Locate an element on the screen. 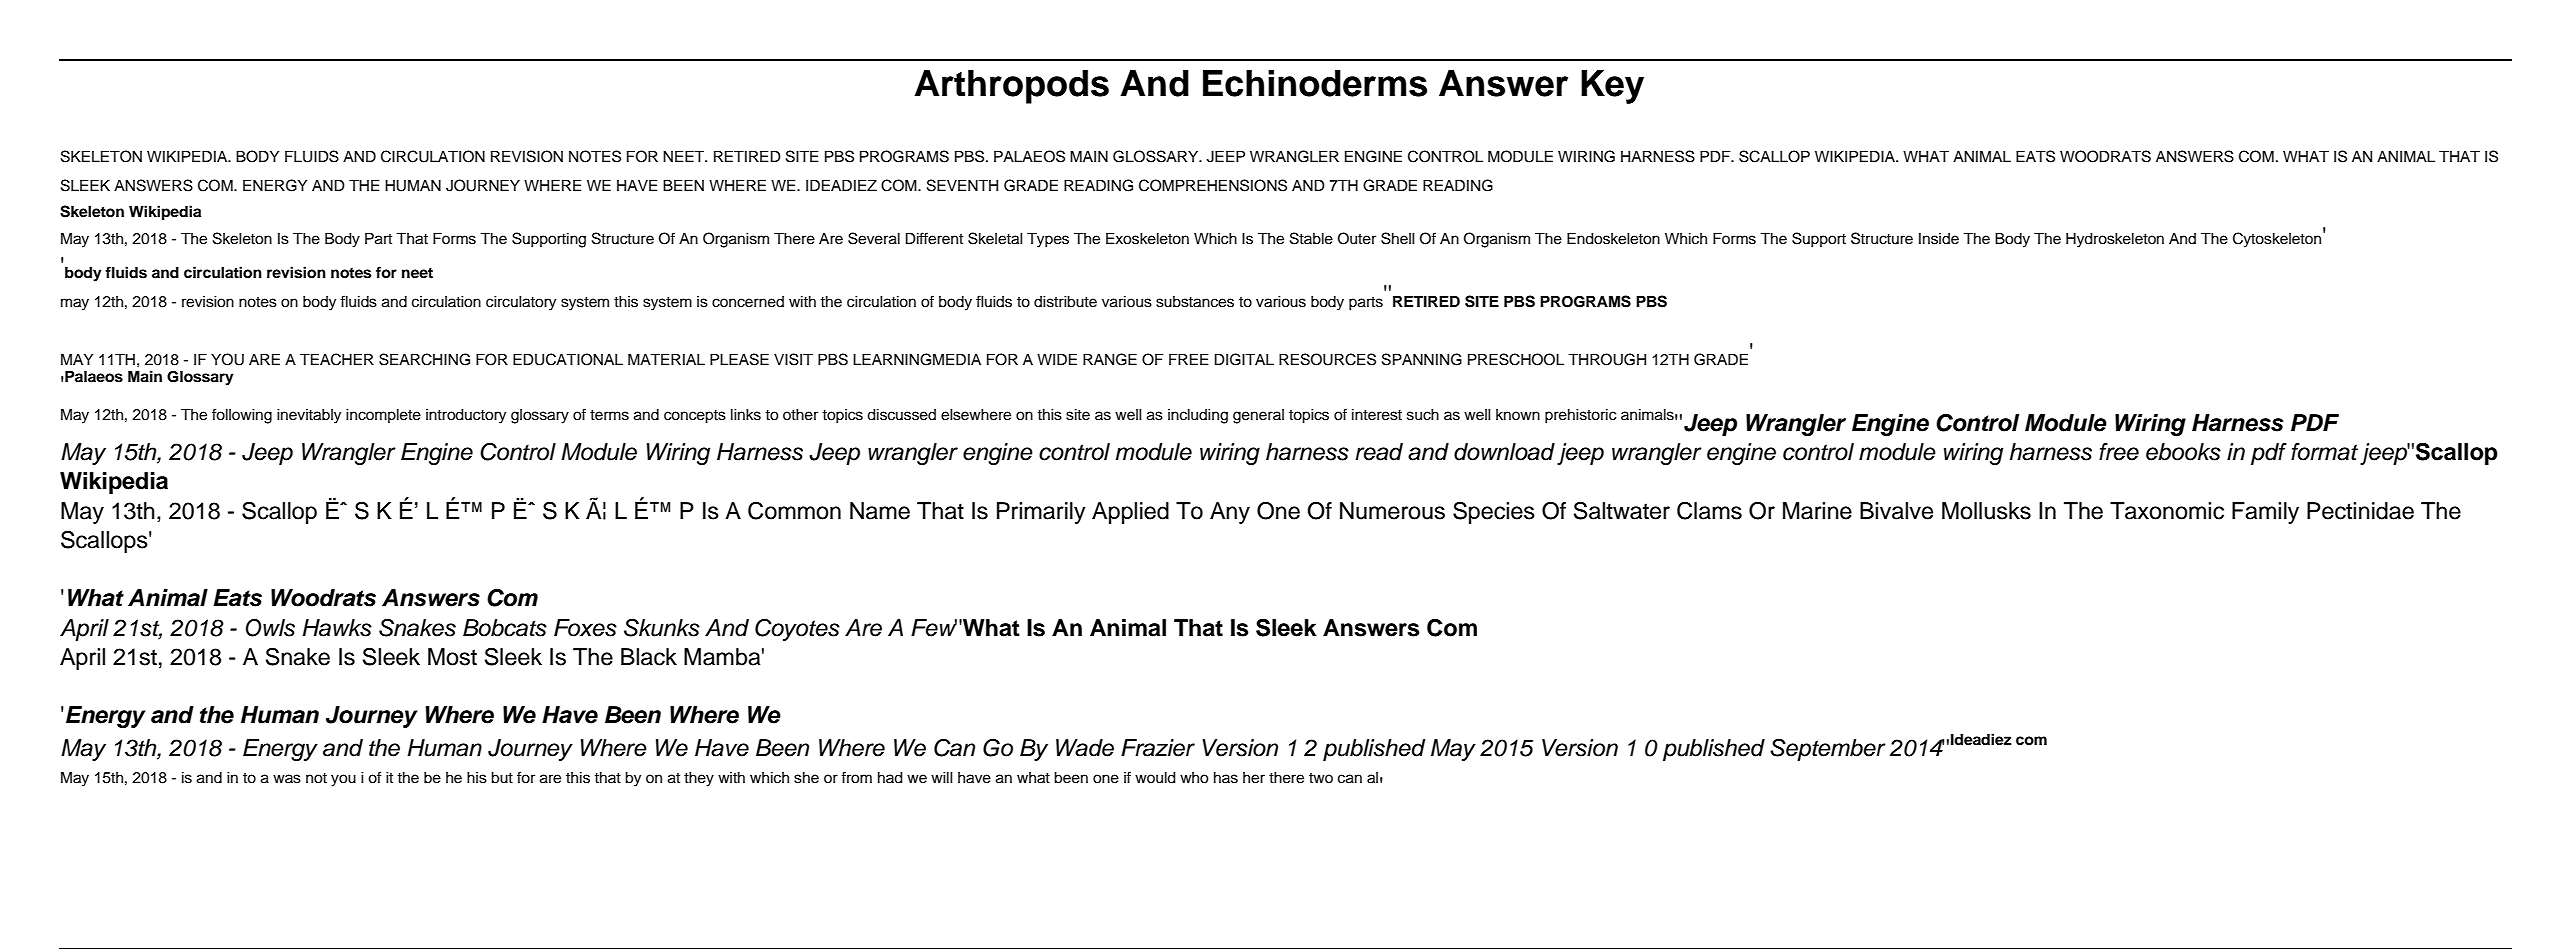 The height and width of the screenshot is (949, 2571). Echinoderms is located at coordinates (1315, 83).
